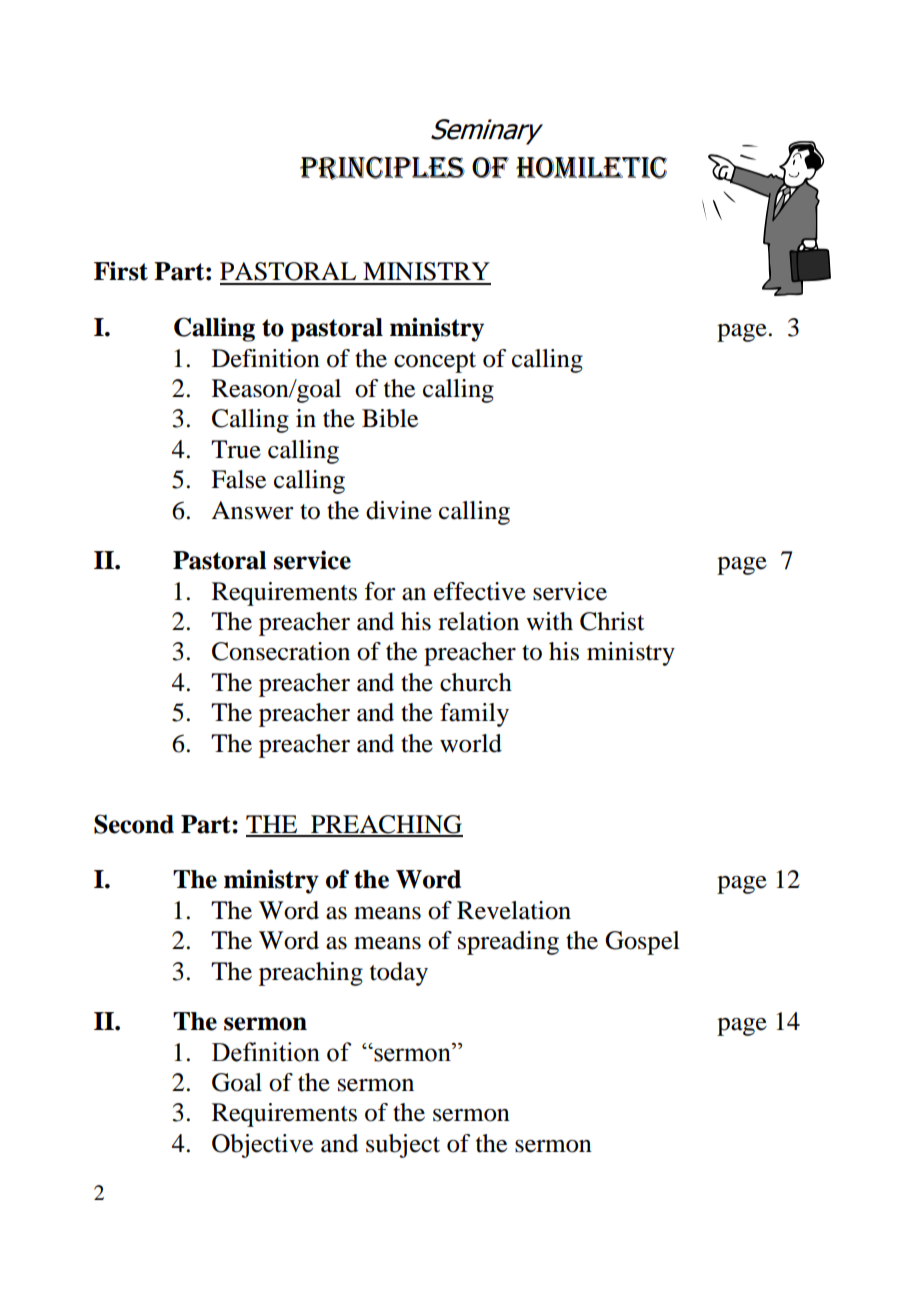 This screenshot has height=1311, width=924. What do you see at coordinates (399, 510) in the screenshot?
I see `divine` at bounding box center [399, 510].
